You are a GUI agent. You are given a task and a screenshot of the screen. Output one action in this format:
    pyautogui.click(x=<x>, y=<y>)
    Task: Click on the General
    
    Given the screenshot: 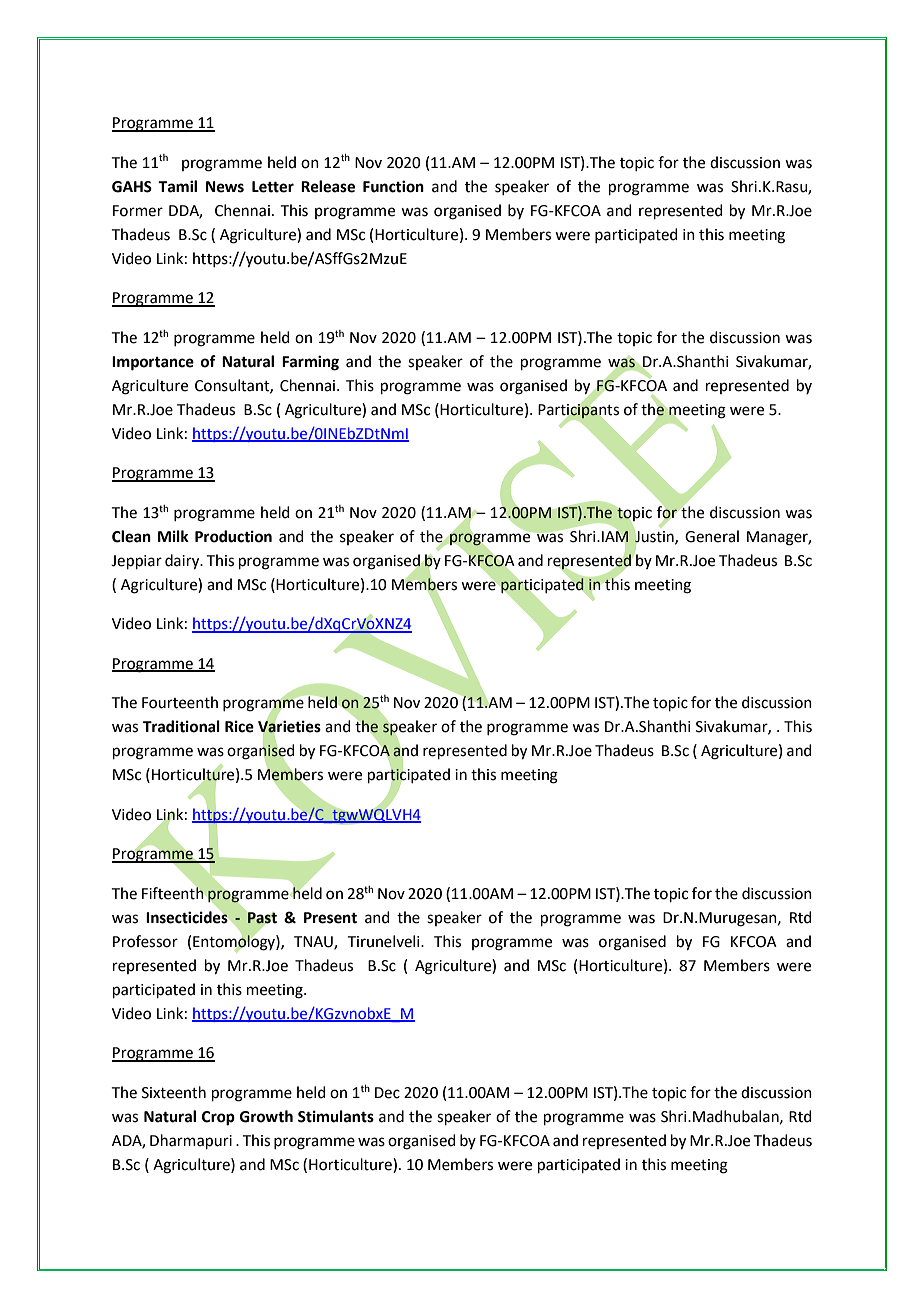 What is the action you would take?
    pyautogui.click(x=712, y=536)
